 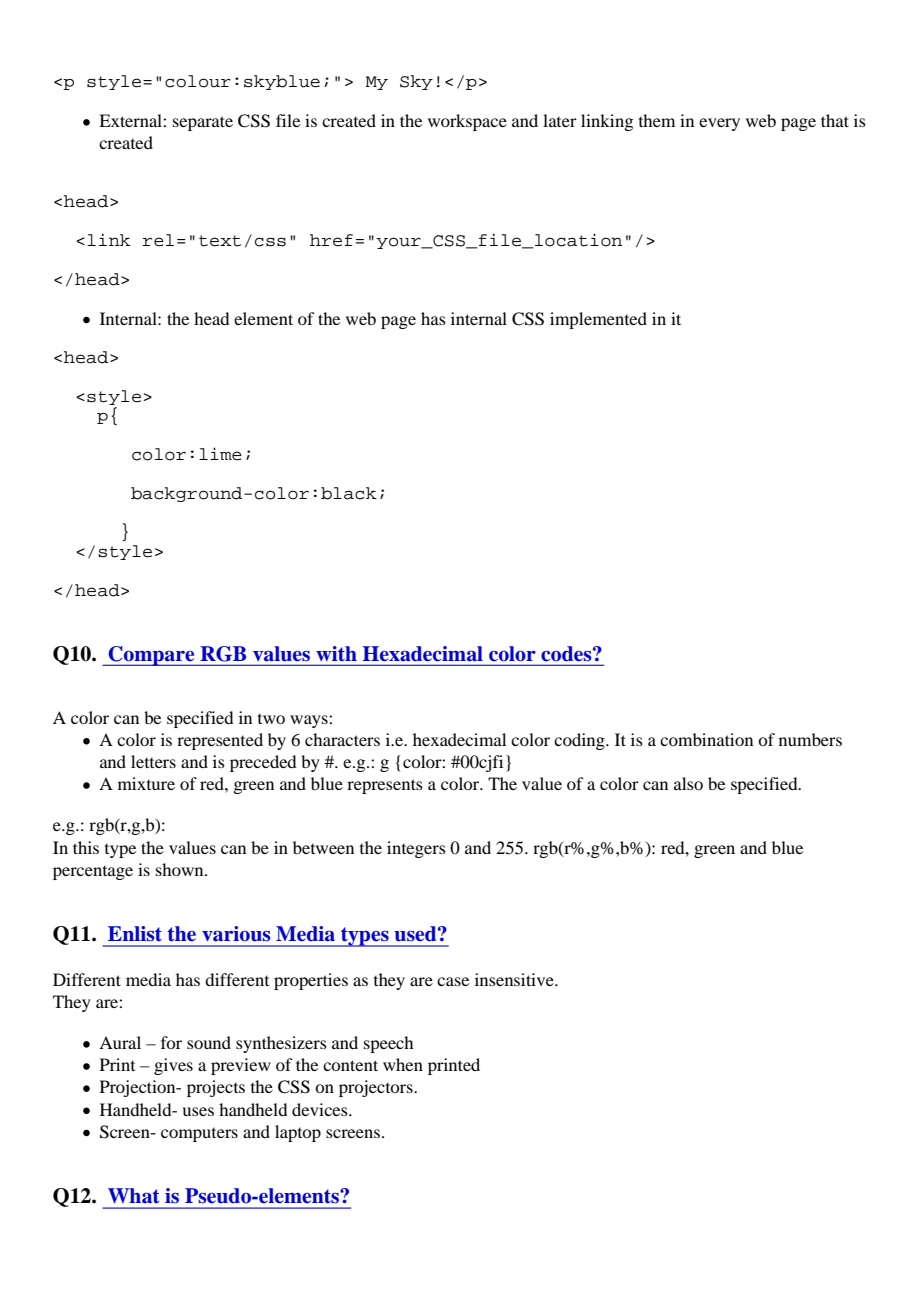 What do you see at coordinates (416, 849) in the document?
I see `integers` at bounding box center [416, 849].
